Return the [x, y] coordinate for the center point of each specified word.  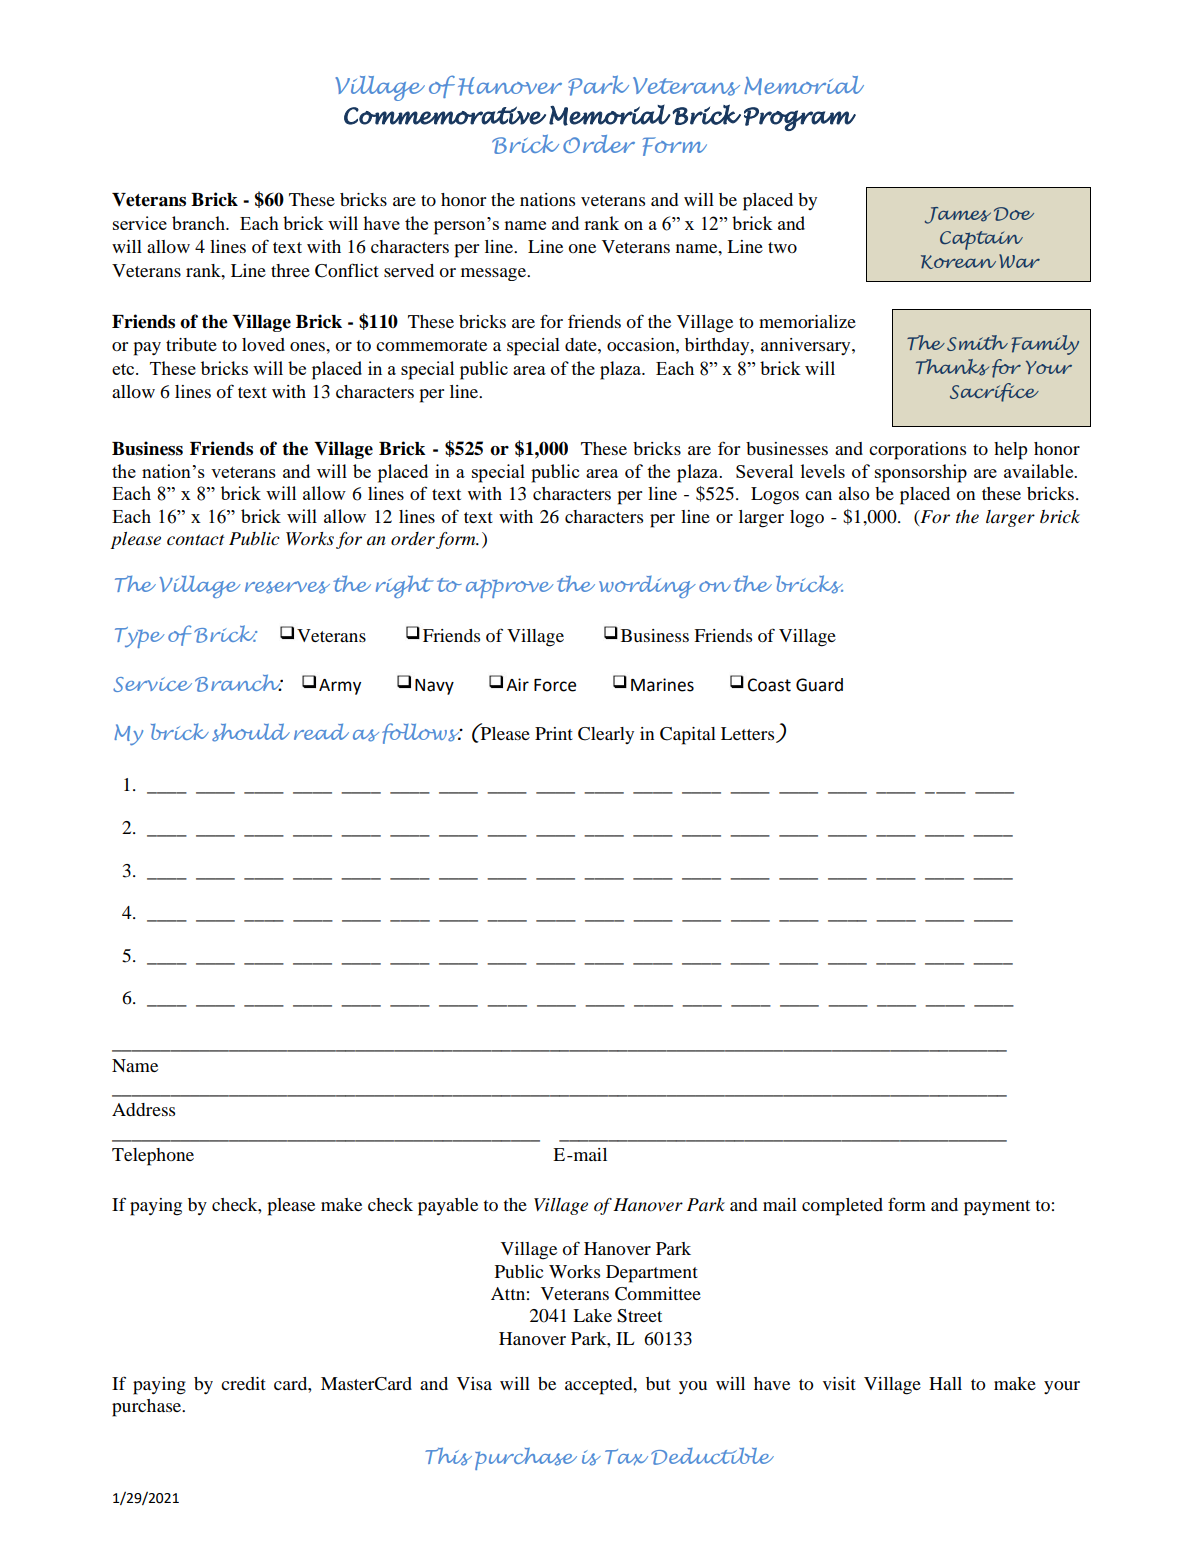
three [290, 270]
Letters [749, 735]
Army [340, 687]
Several [764, 471]
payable [448, 1207]
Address [143, 1109]
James [958, 215]
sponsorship [921, 473]
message [494, 274]
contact [196, 540]
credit [243, 1383]
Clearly [606, 735]
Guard [819, 685]
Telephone [153, 1157]
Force [555, 685]
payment [997, 1208]
